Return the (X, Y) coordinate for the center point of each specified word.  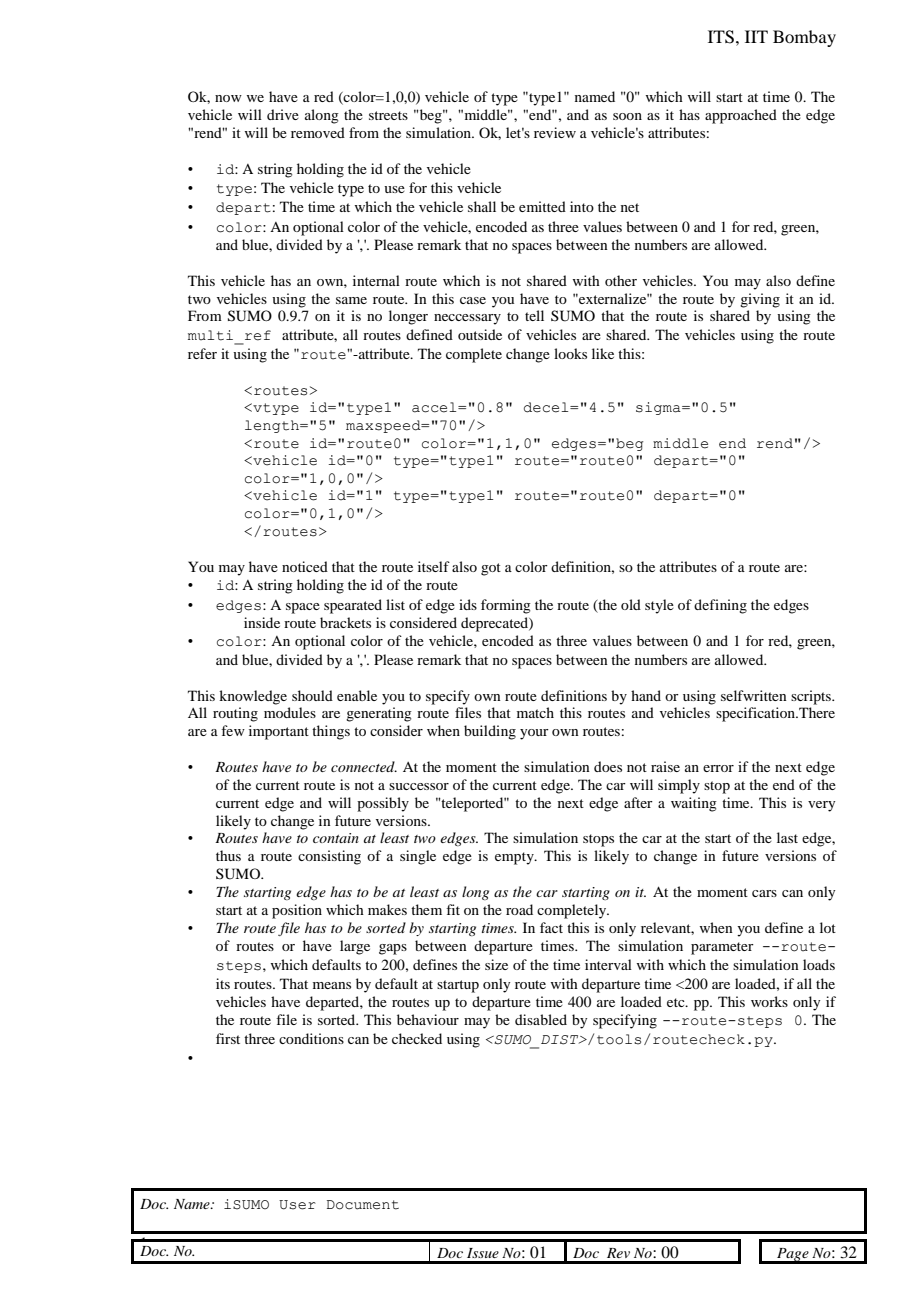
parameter (722, 948)
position (297, 911)
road (519, 909)
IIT (756, 36)
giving (760, 300)
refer (202, 353)
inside (262, 622)
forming (506, 606)
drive (283, 114)
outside (480, 334)
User (297, 1205)
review (555, 132)
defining (720, 606)
